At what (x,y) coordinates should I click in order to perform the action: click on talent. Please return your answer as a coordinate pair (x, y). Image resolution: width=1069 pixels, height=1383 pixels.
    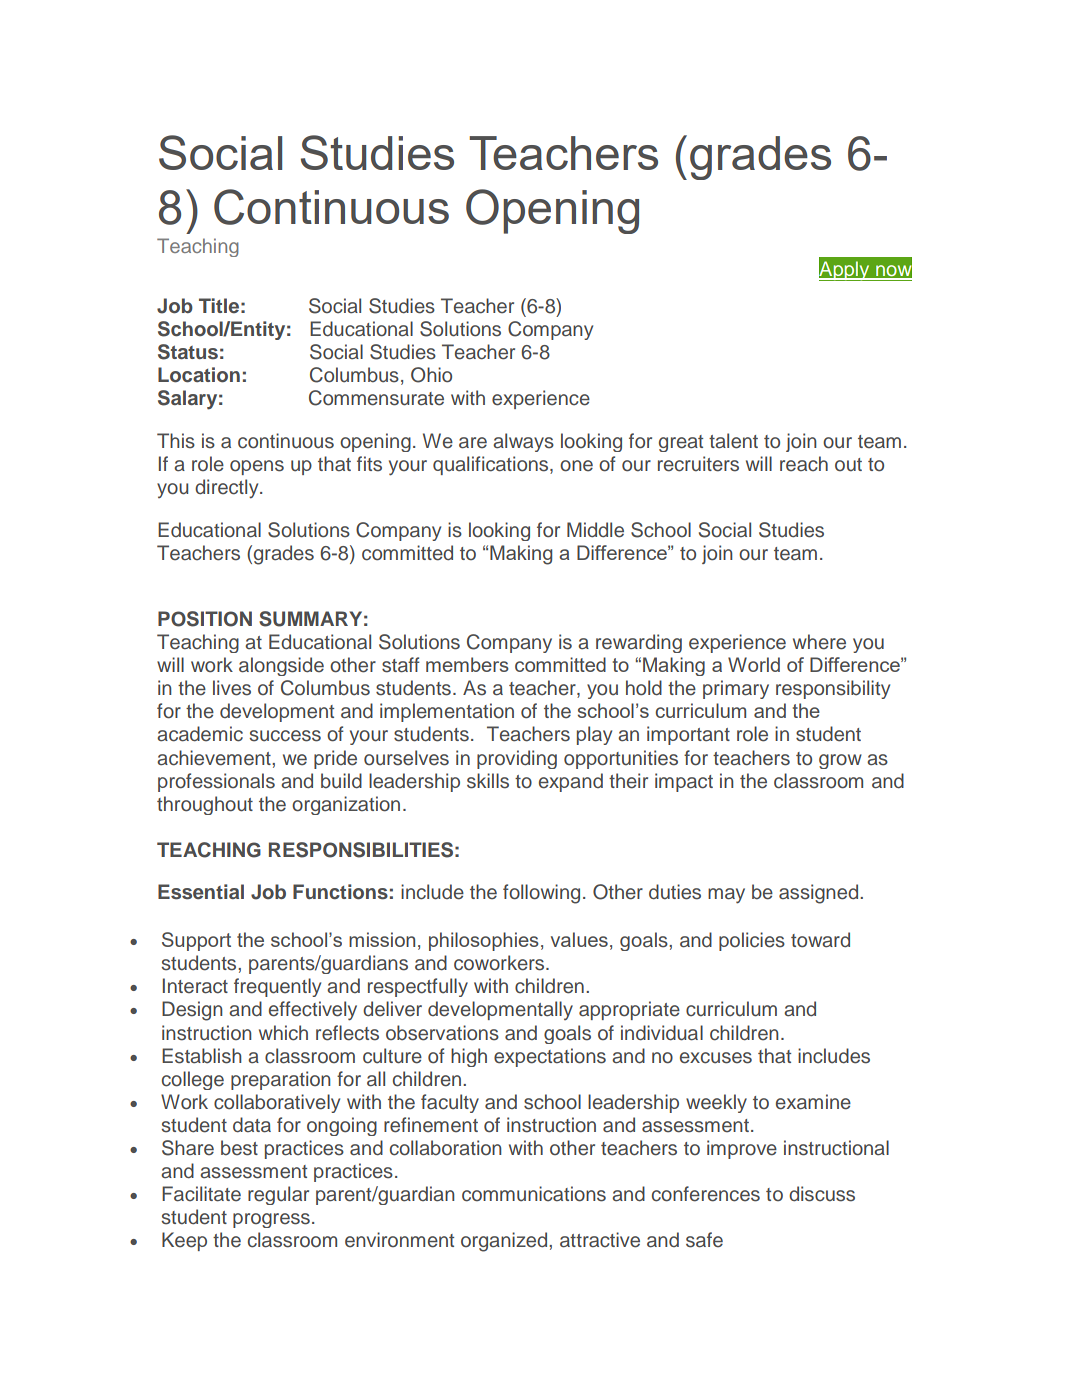
    Looking at the image, I should click on (733, 441).
